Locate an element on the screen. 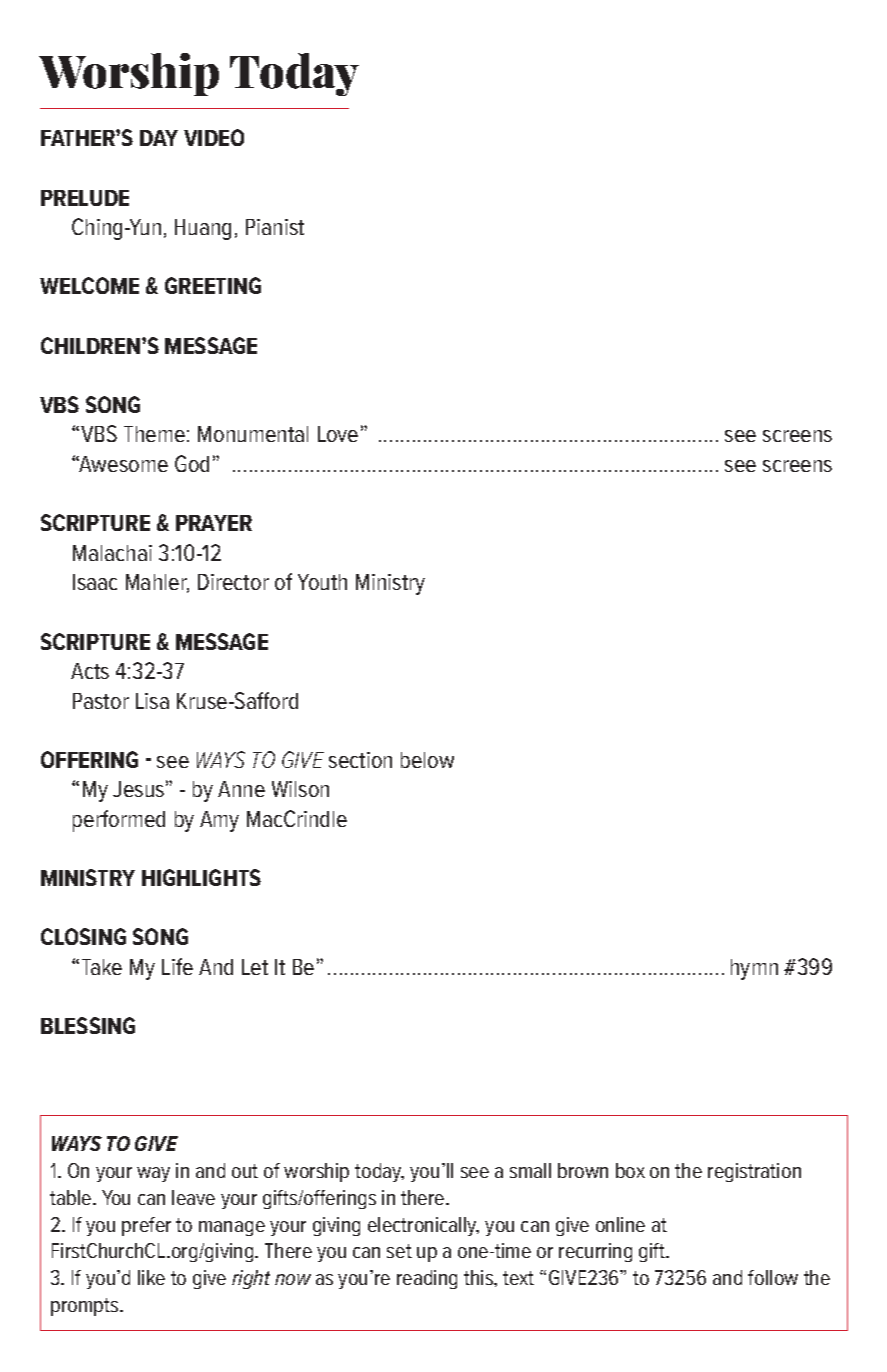  Pianist is located at coordinates (275, 227).
